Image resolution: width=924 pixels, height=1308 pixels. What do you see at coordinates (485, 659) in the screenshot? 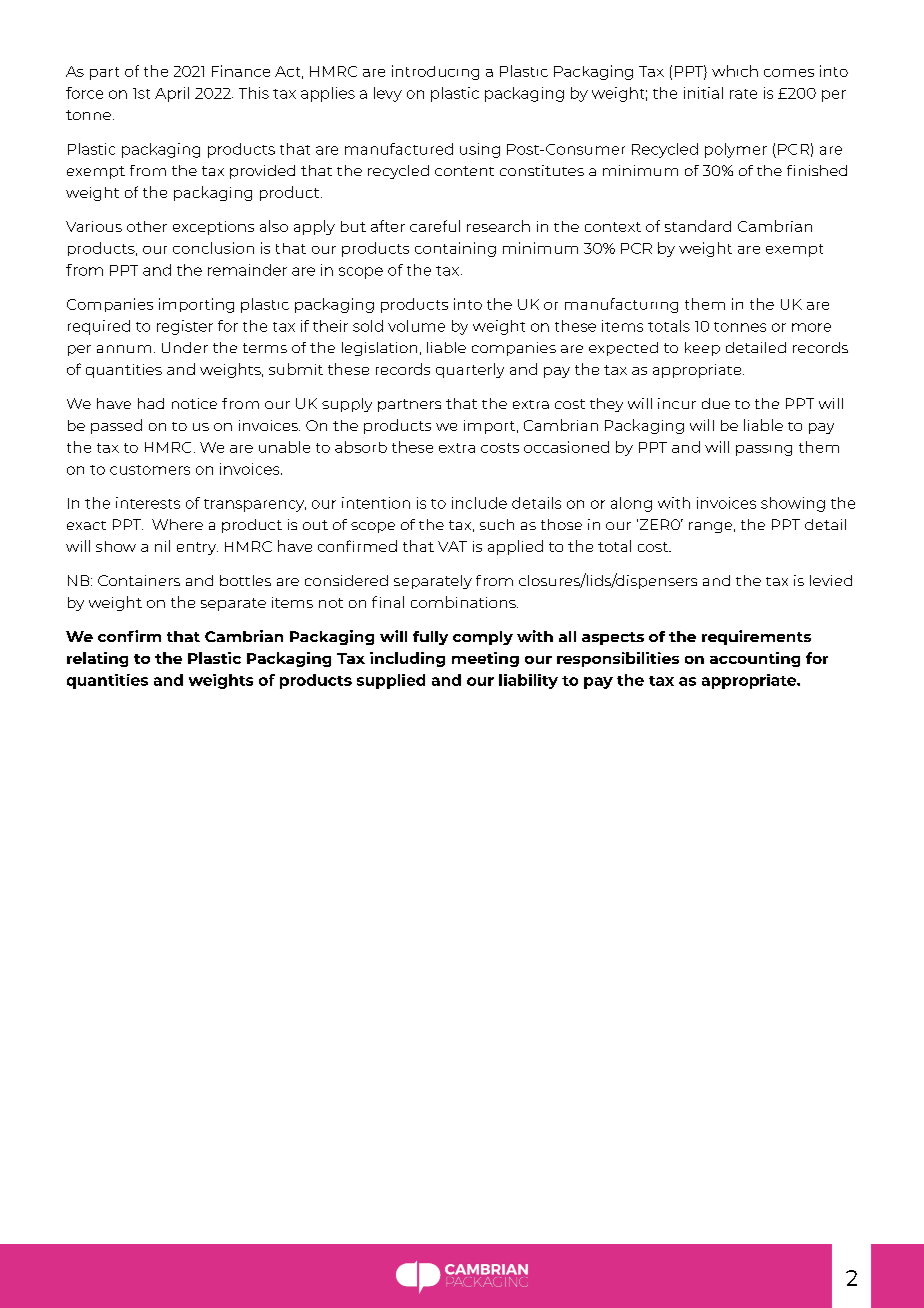
I see `meeting` at bounding box center [485, 659].
